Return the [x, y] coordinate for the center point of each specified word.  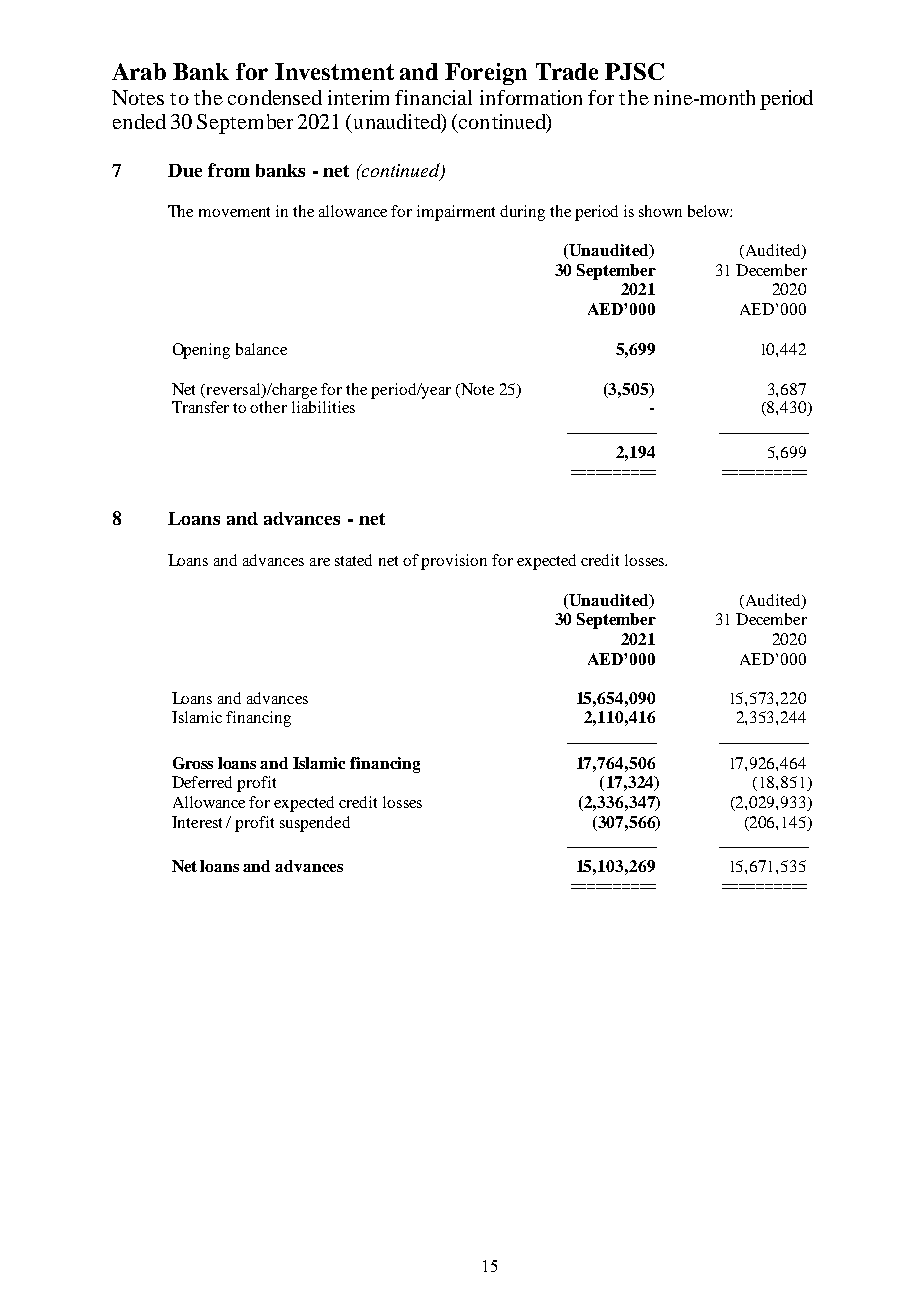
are [320, 562]
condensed [275, 97]
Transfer [200, 407]
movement [234, 212]
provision [454, 562]
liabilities [323, 407]
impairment [456, 213]
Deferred [202, 782]
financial [433, 97]
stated [353, 560]
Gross [193, 763]
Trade [567, 71]
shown [660, 211]
